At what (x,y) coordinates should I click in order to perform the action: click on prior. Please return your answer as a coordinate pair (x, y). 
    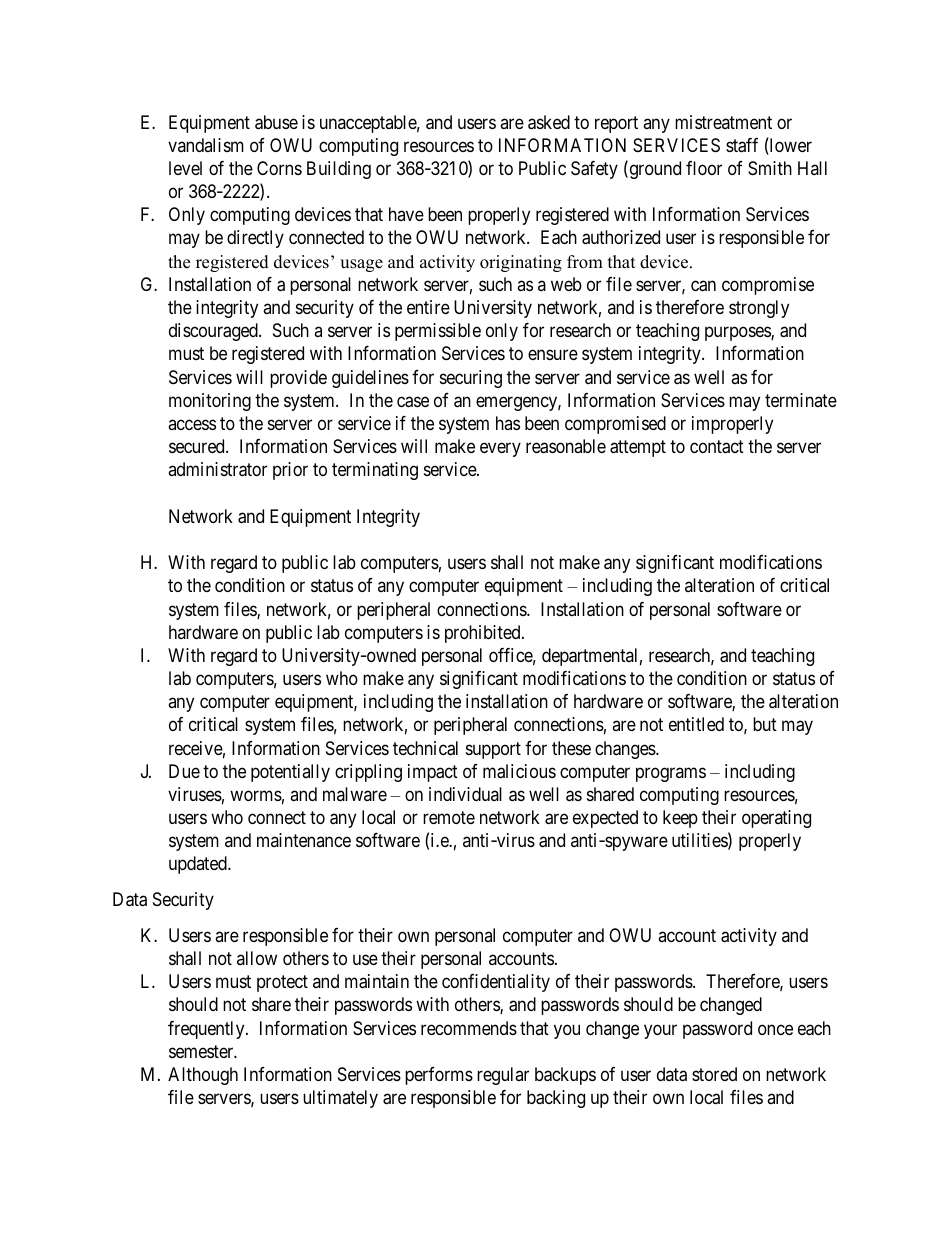
    Looking at the image, I should click on (290, 471).
